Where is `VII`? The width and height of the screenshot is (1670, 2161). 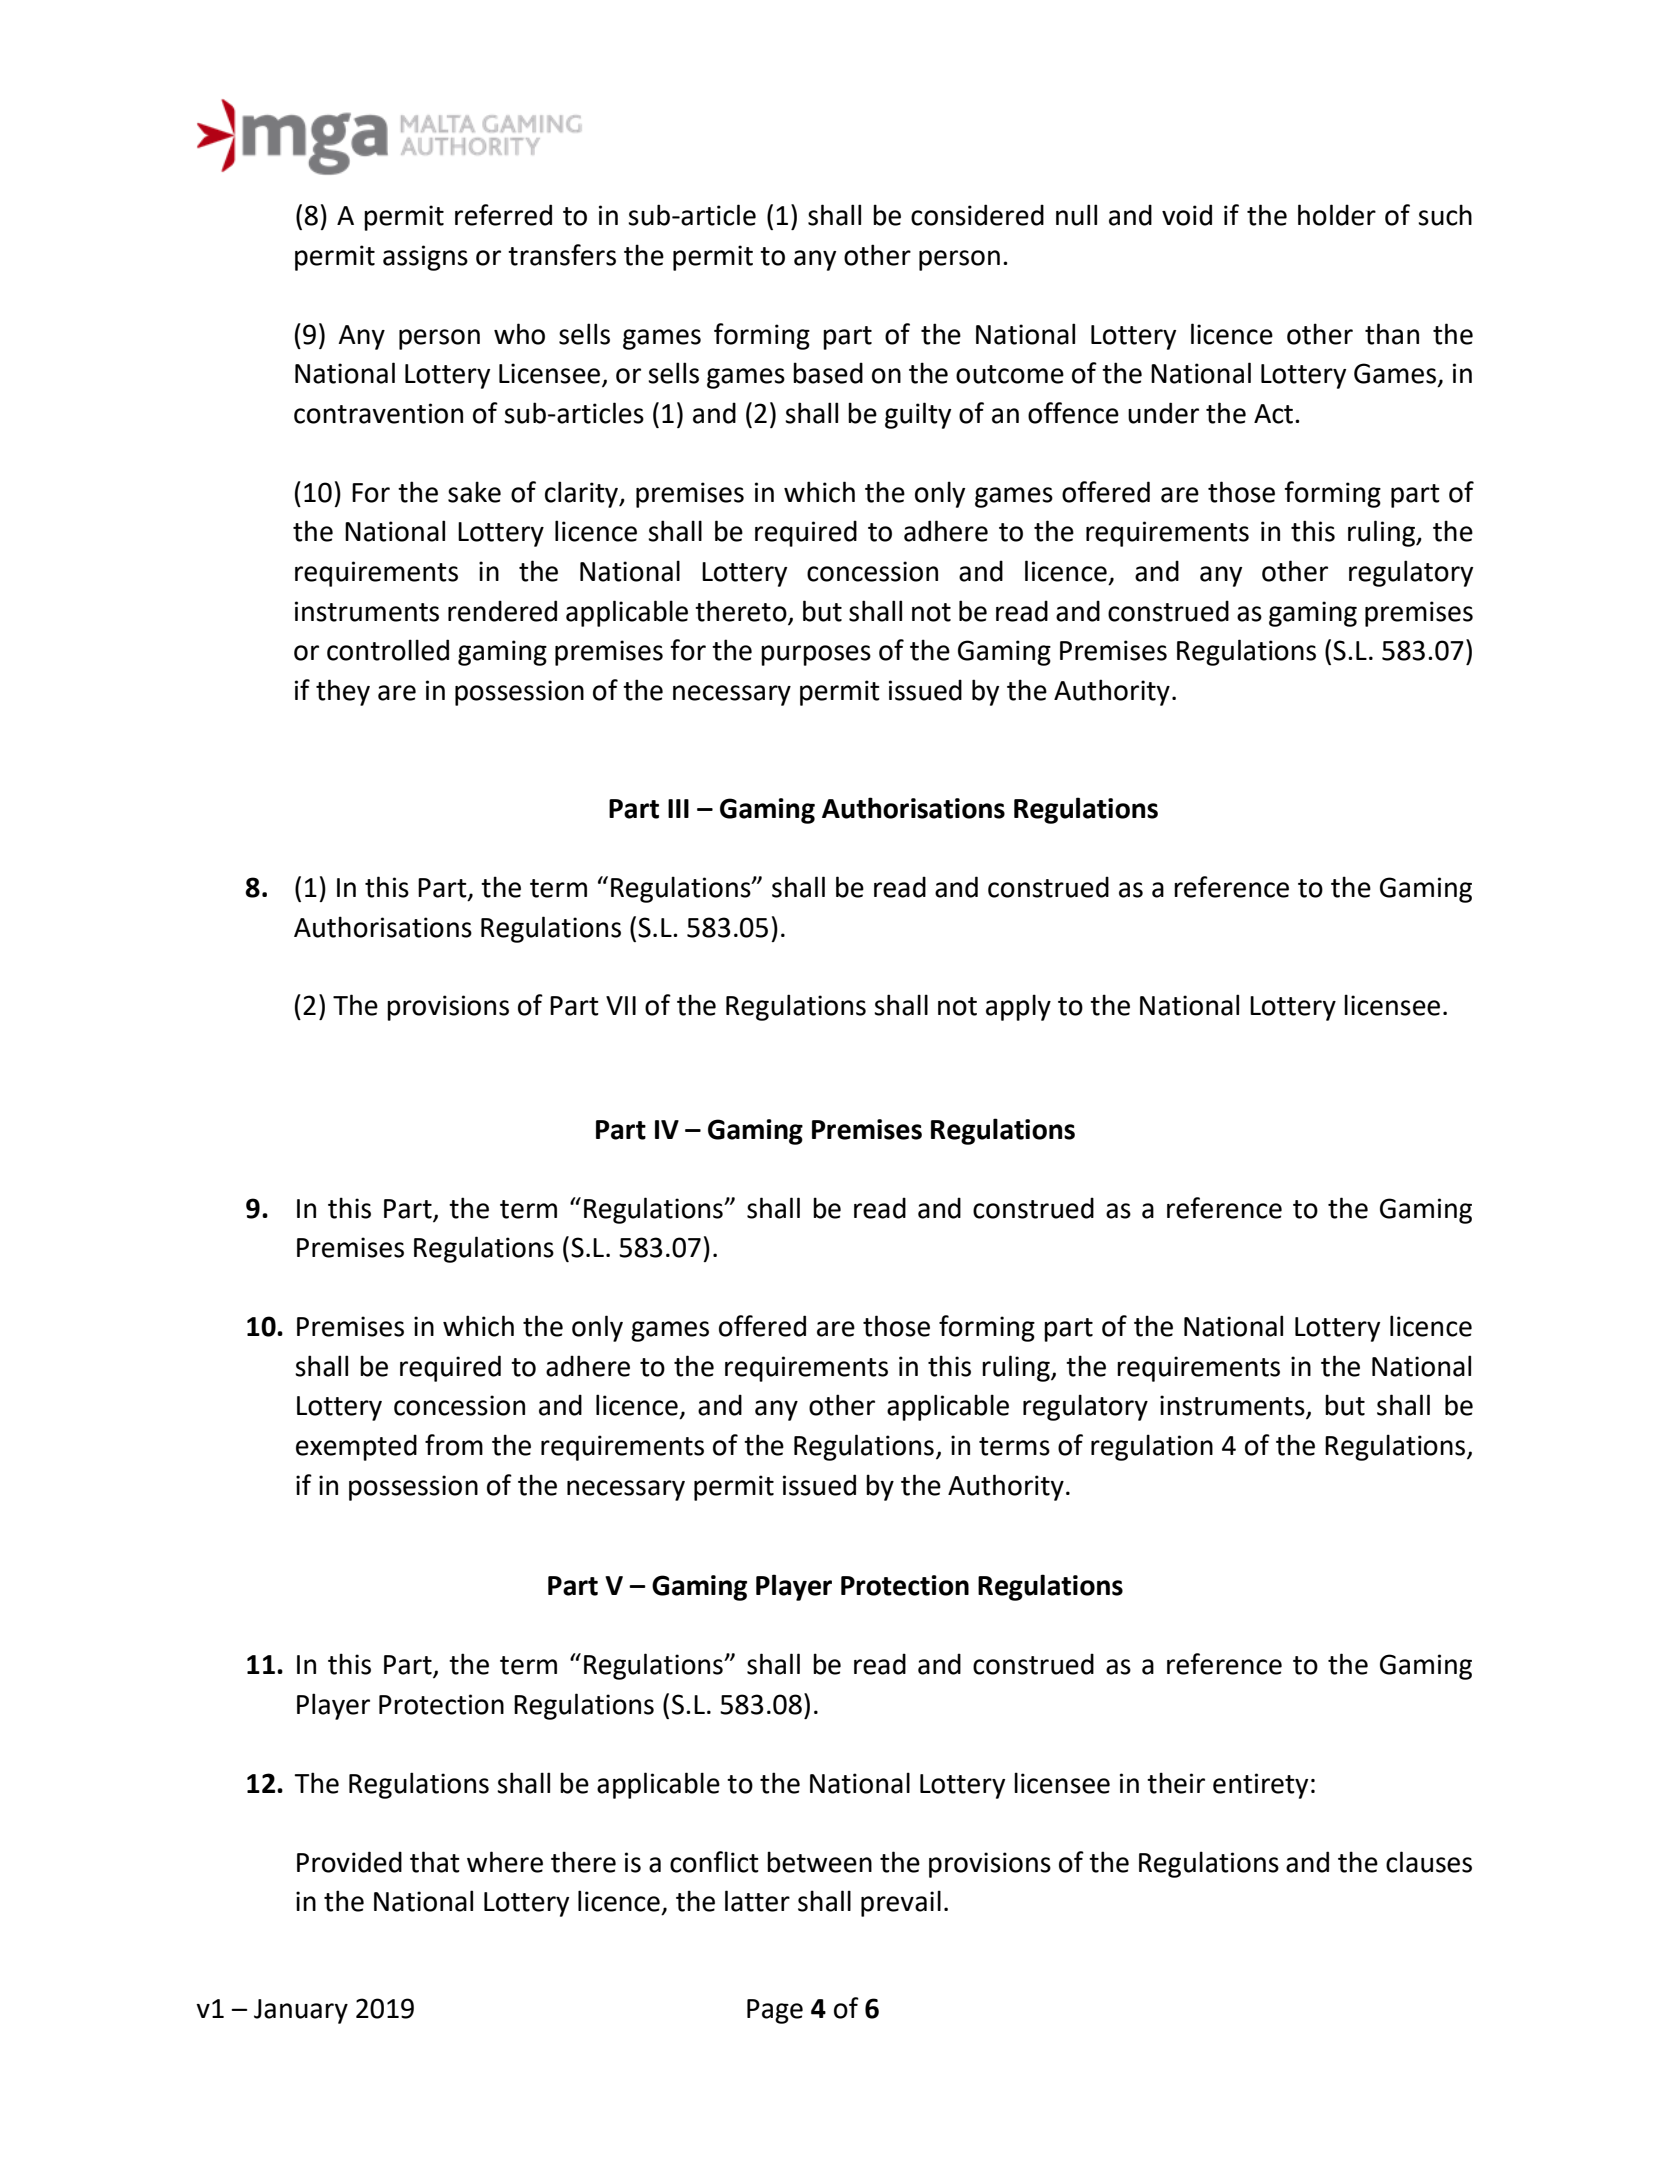 VII is located at coordinates (621, 1005).
